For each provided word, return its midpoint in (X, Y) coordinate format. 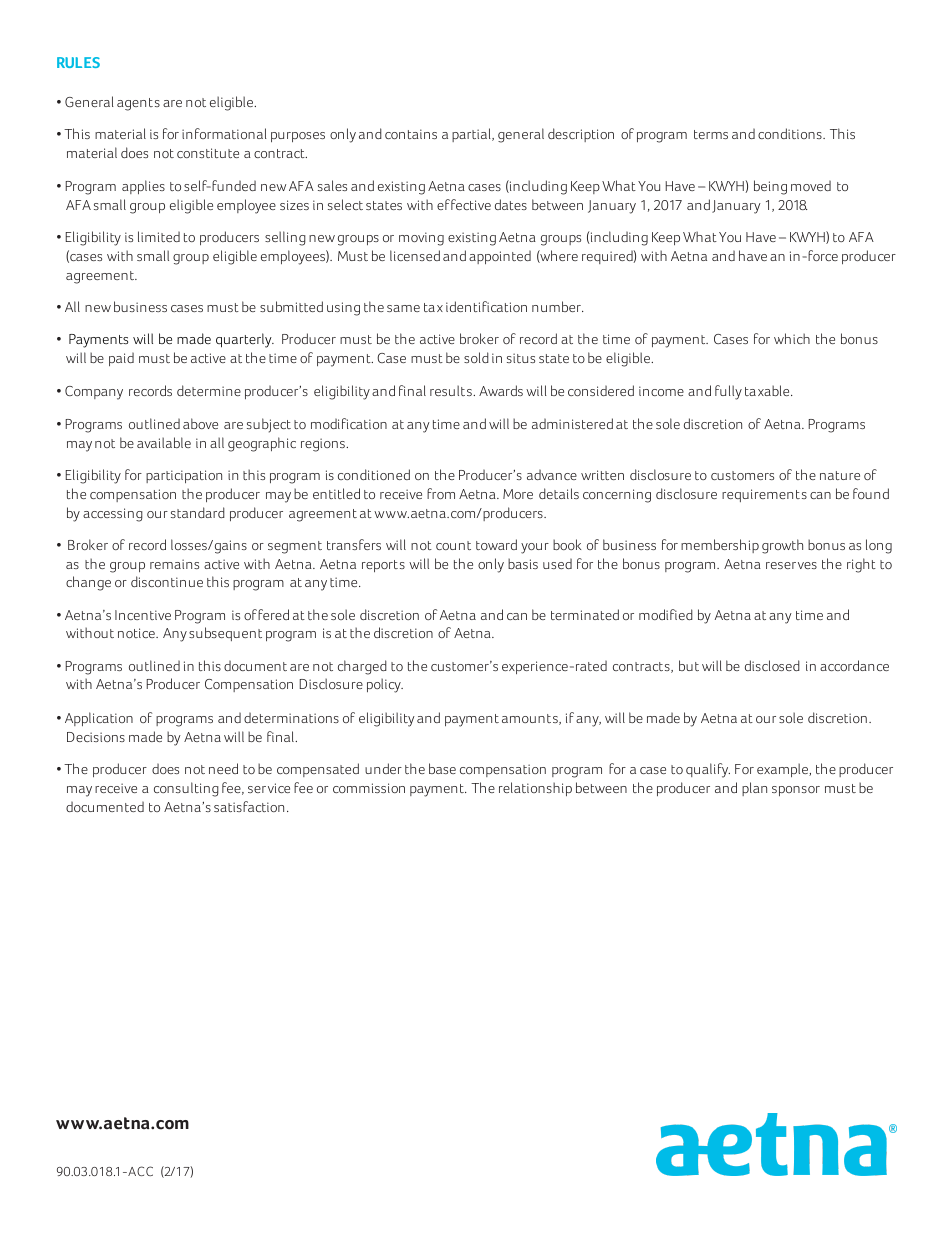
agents (138, 104)
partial (472, 135)
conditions (791, 133)
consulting (186, 789)
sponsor (796, 791)
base (442, 768)
